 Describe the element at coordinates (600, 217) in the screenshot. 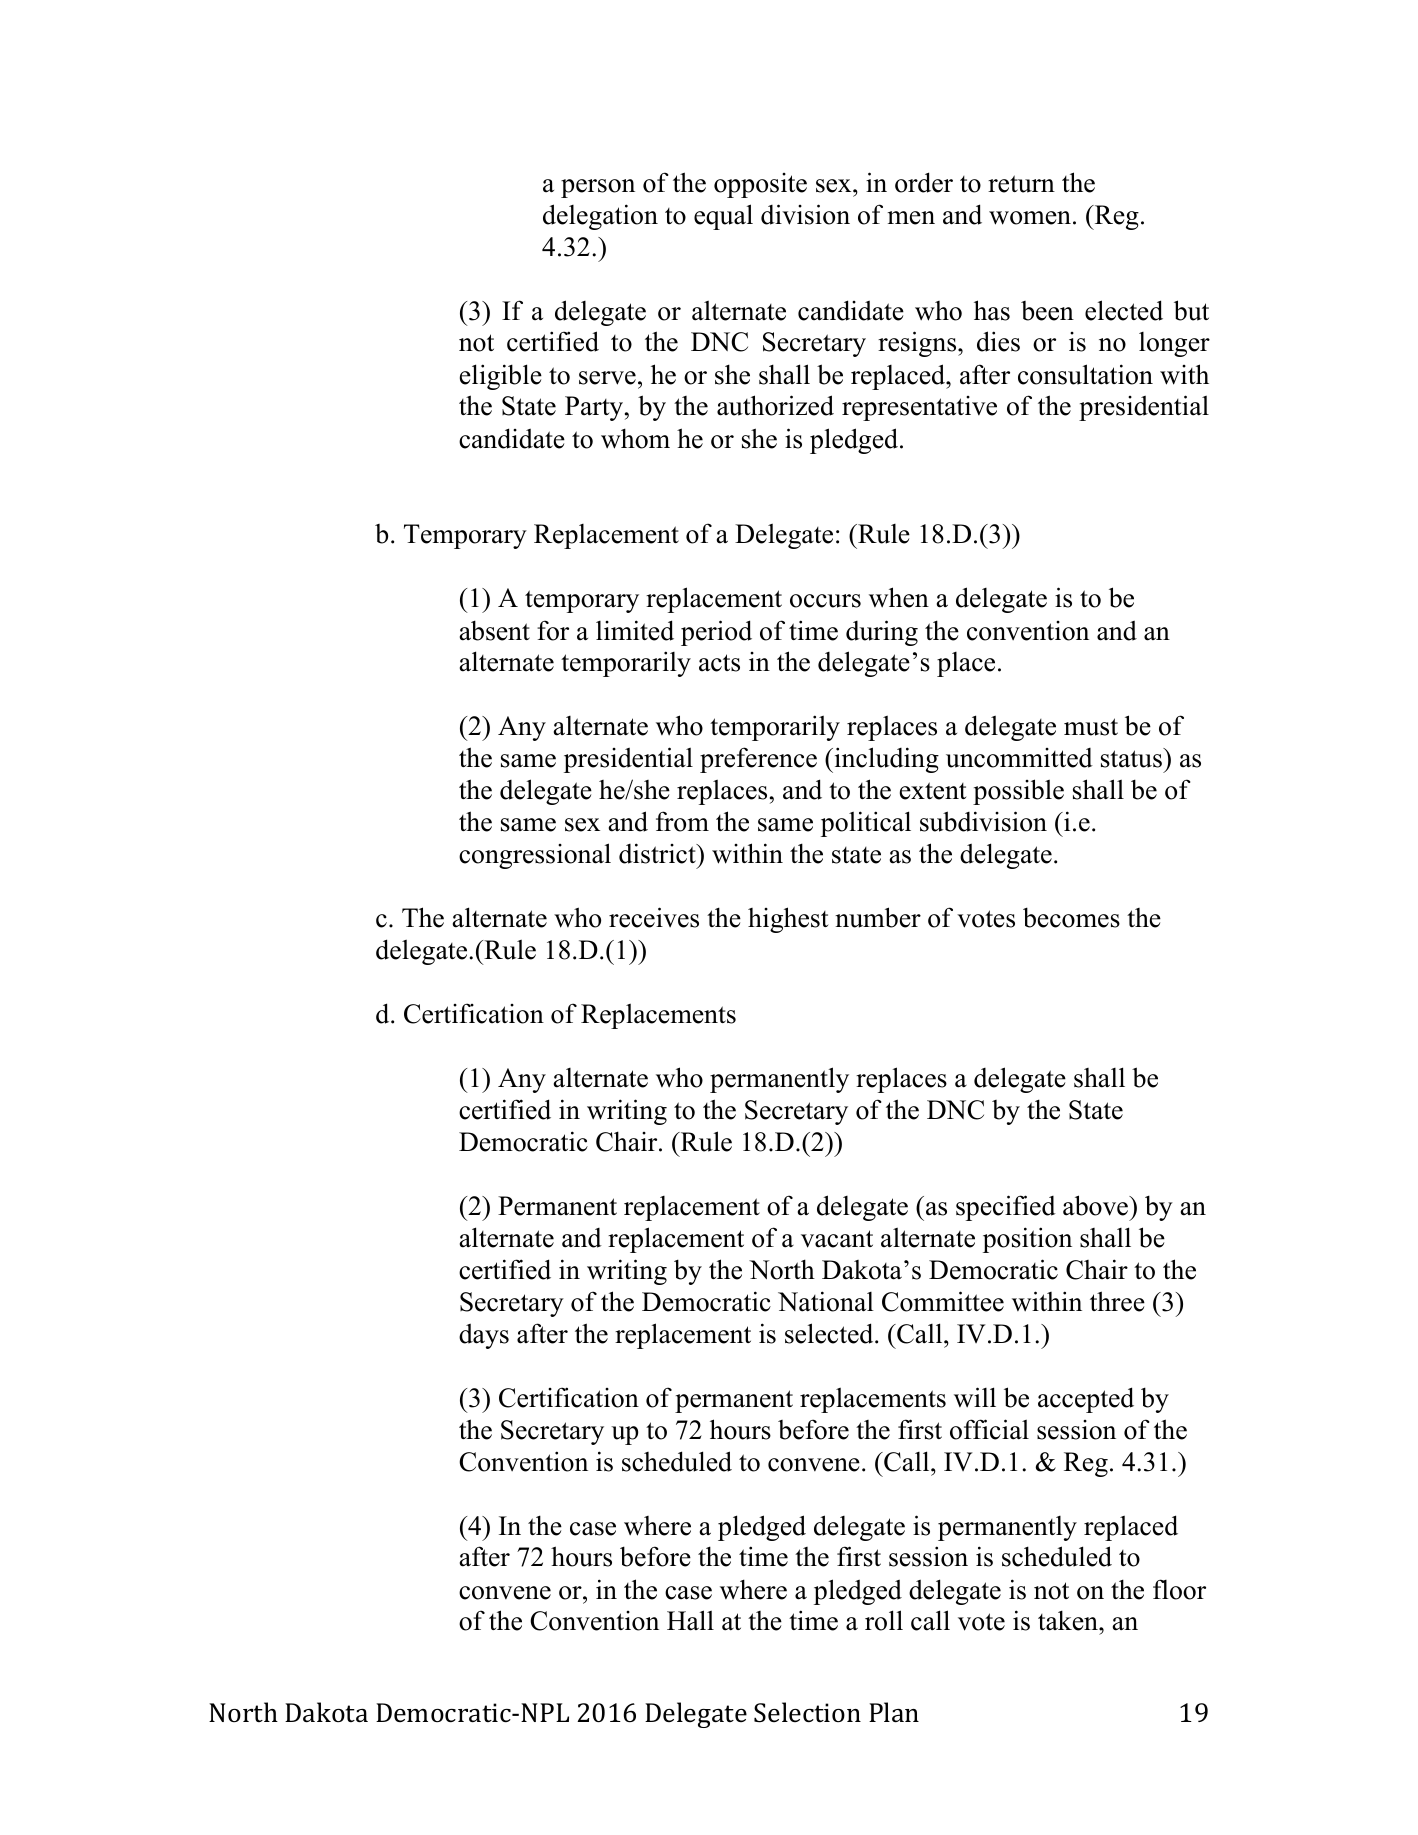

I see `delegation` at that location.
